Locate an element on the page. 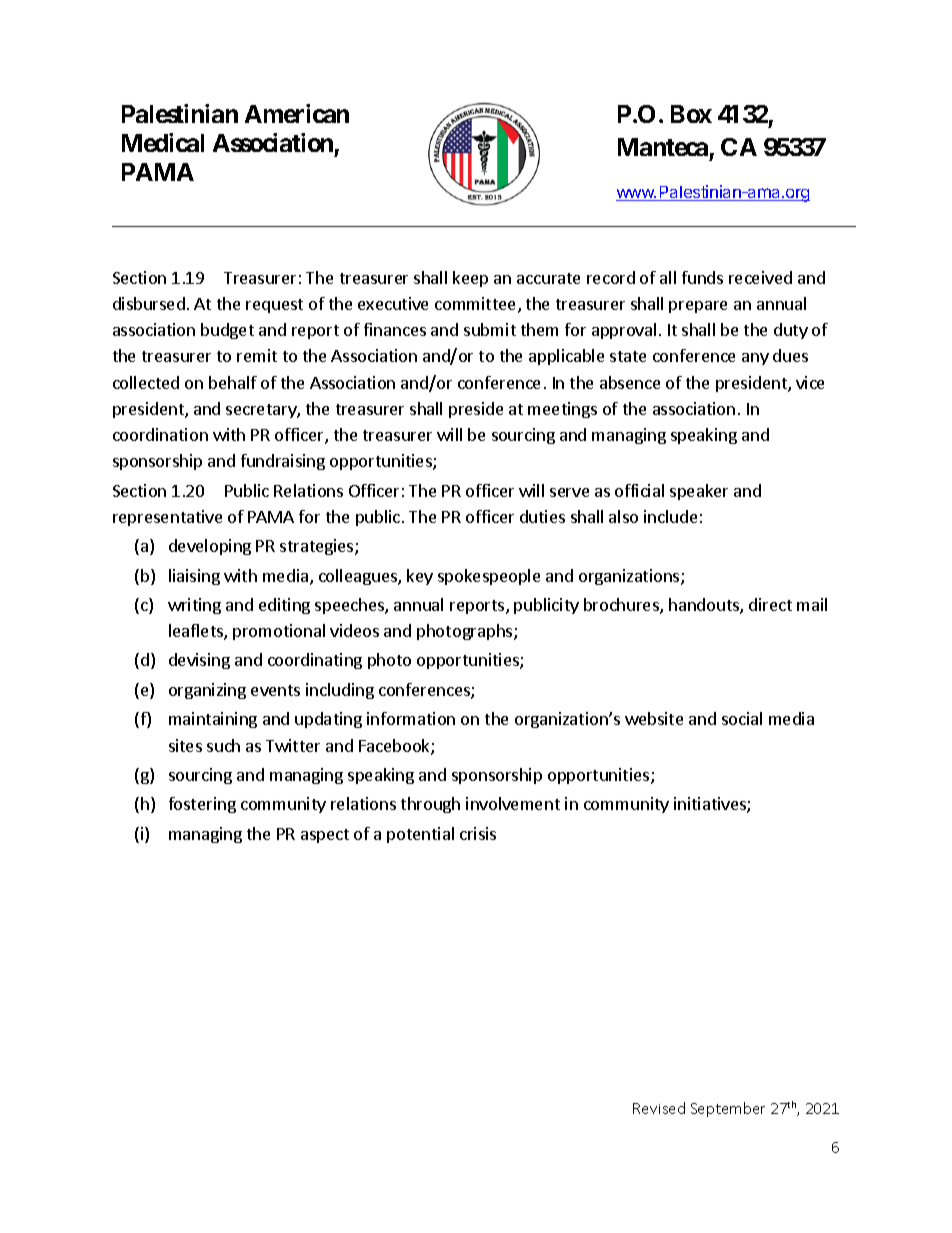 The width and height of the page is (952, 1233). Box is located at coordinates (691, 114).
